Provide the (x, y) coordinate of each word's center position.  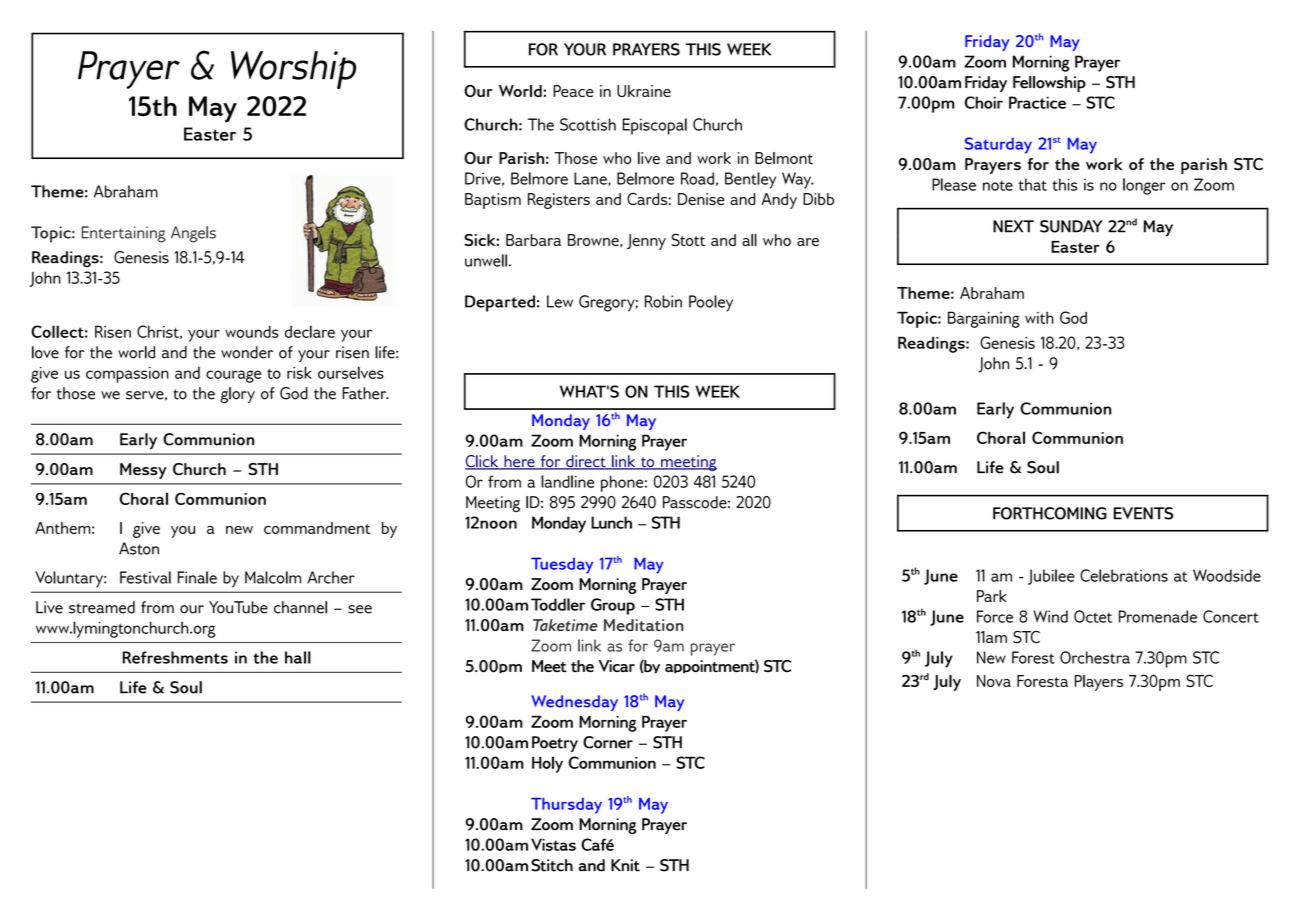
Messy (143, 471)
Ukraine (644, 91)
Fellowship (1049, 84)
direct (586, 462)
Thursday (566, 806)
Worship (293, 70)
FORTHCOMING (1050, 513)
